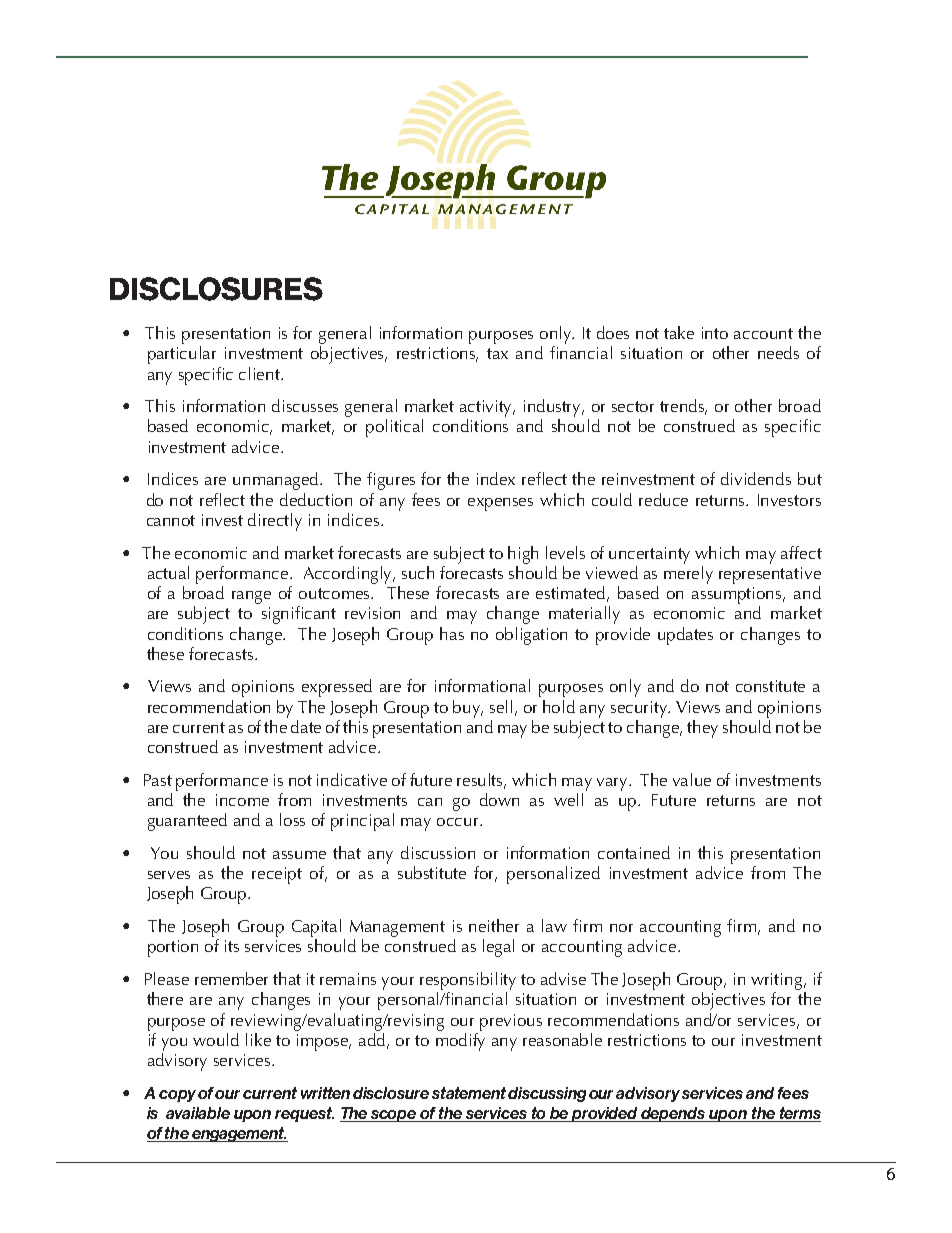 The image size is (952, 1233). Describe the element at coordinates (500, 504) in the page. I see `expenses` at that location.
